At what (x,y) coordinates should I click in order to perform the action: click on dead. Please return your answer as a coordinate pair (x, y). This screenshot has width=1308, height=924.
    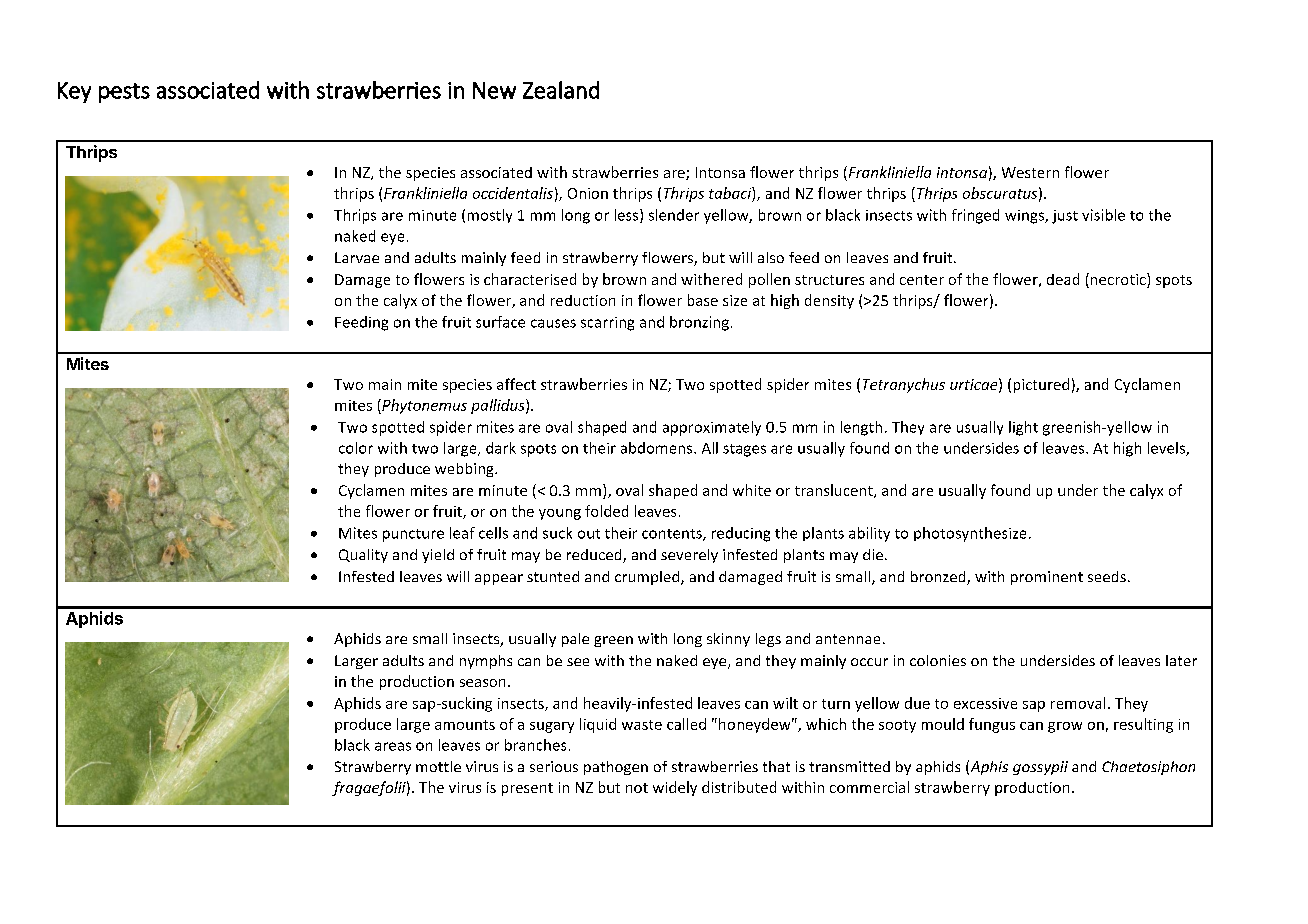
    Looking at the image, I should click on (1063, 279).
